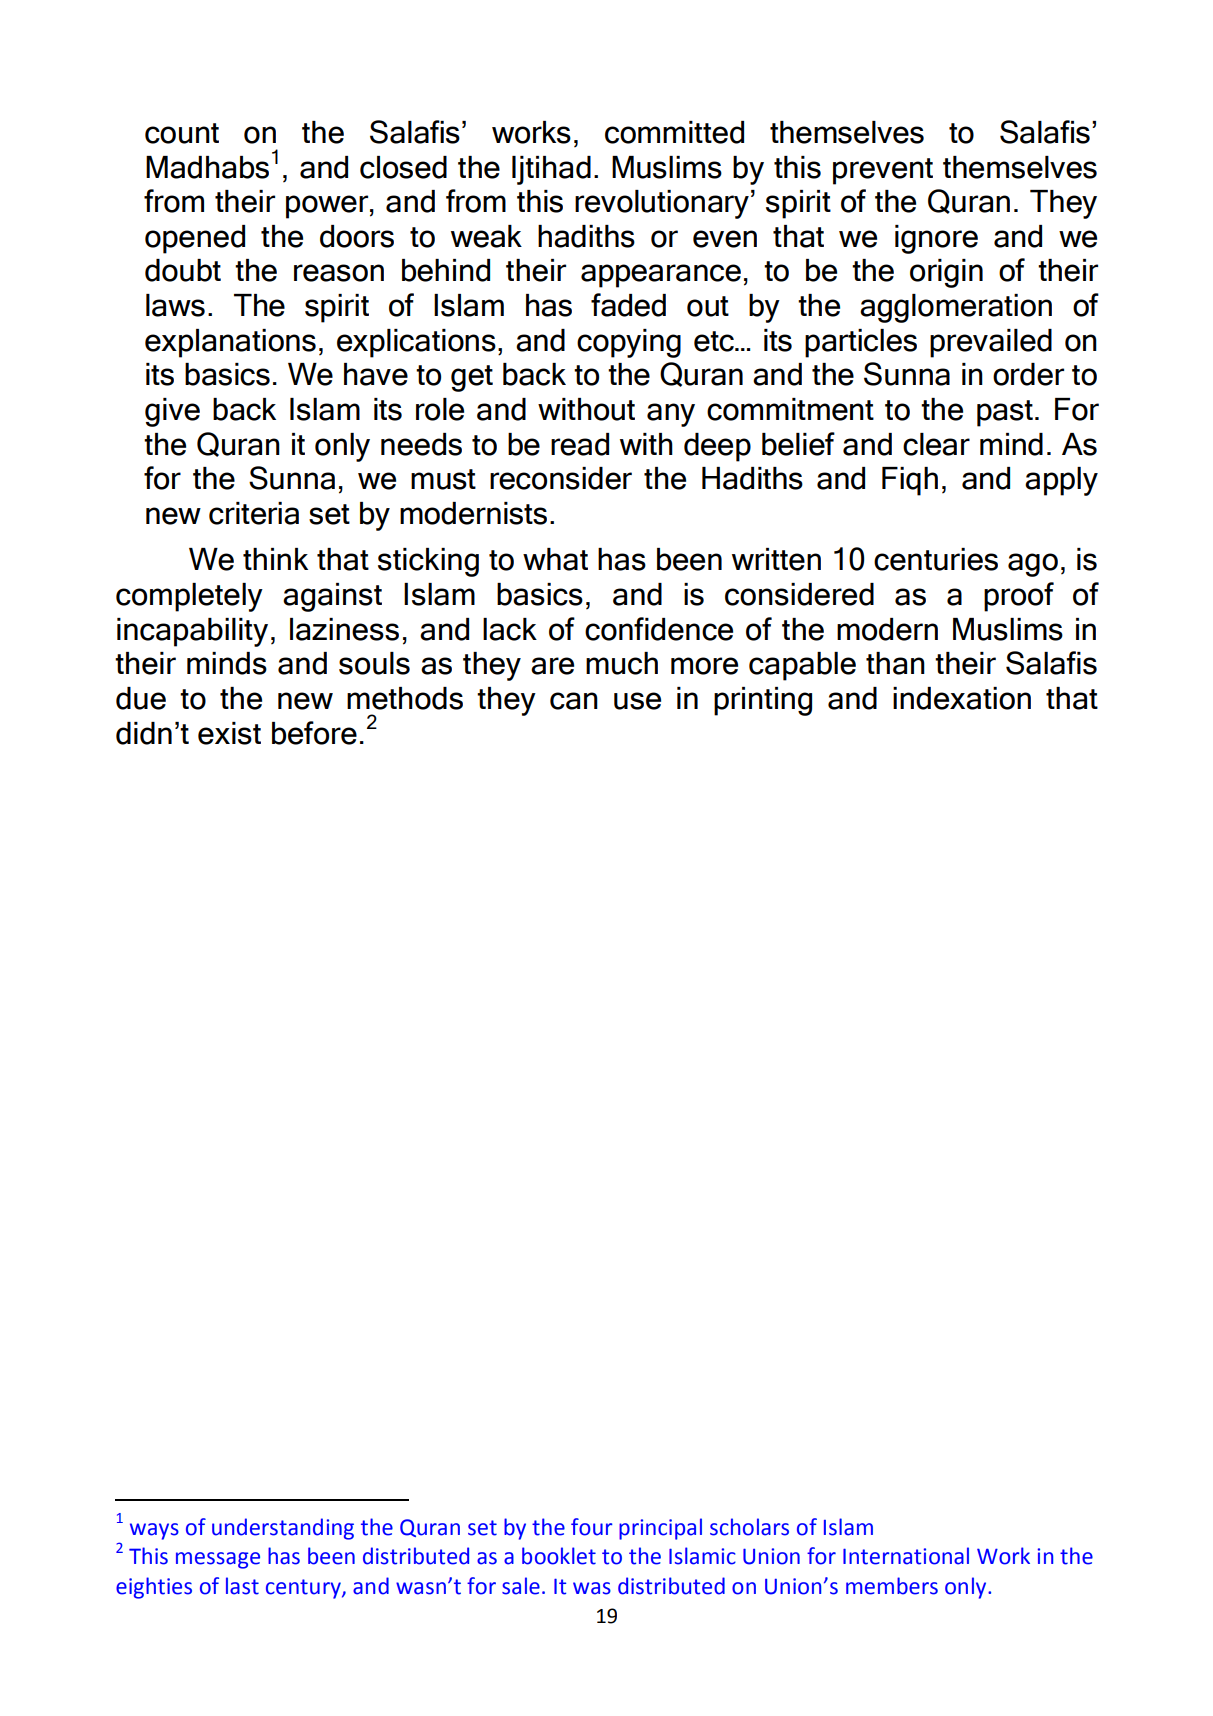 The height and width of the page is (1716, 1213). Describe the element at coordinates (936, 239) in the page. I see `ignore` at that location.
